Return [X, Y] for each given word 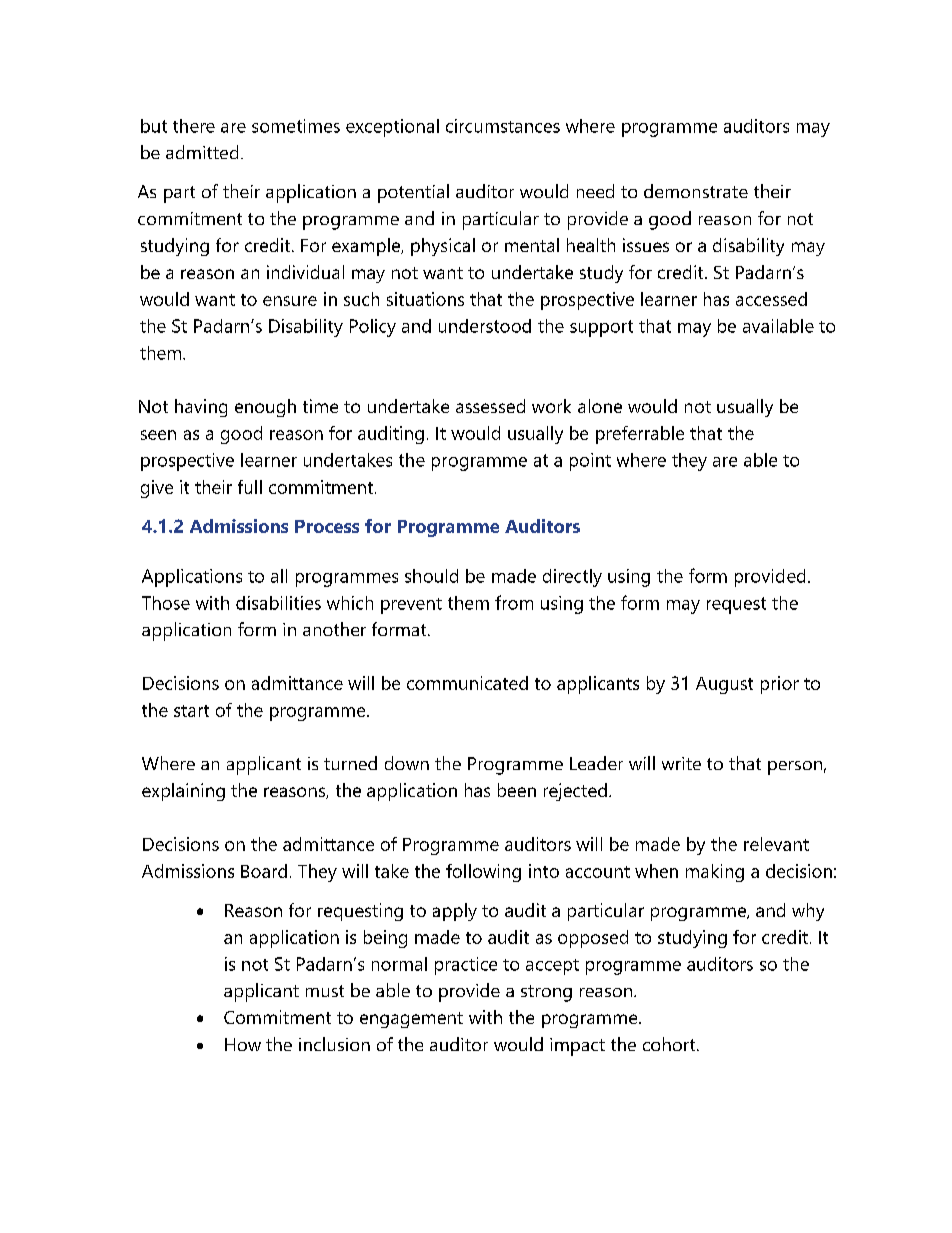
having [201, 408]
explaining [183, 792]
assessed [490, 406]
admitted [202, 152]
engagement [411, 1020]
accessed [771, 299]
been [517, 790]
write [681, 763]
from [514, 602]
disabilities [278, 603]
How [243, 1044]
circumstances [503, 126]
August [724, 685]
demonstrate [696, 191]
